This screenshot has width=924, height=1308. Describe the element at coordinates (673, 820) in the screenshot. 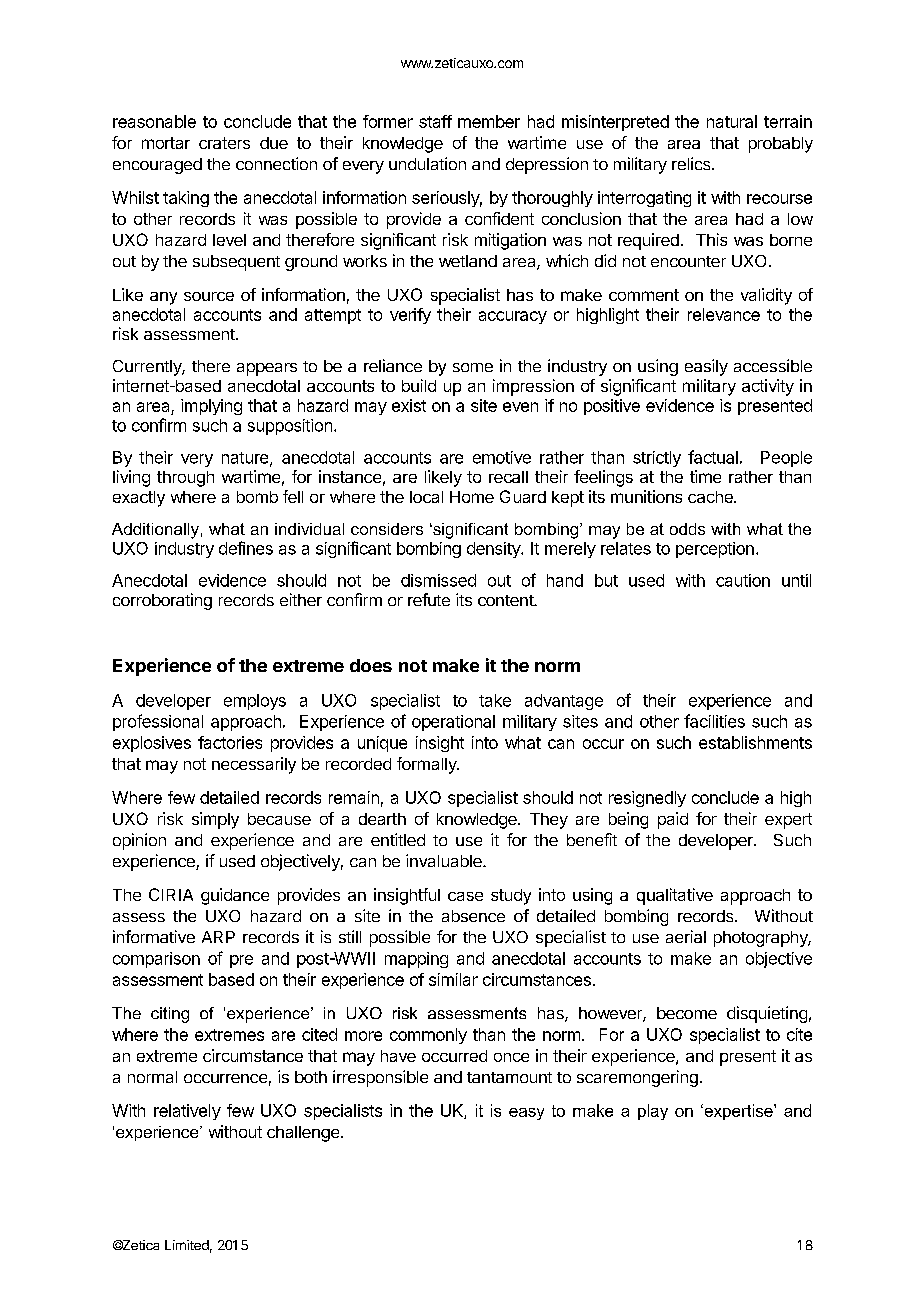

I see `paid` at that location.
